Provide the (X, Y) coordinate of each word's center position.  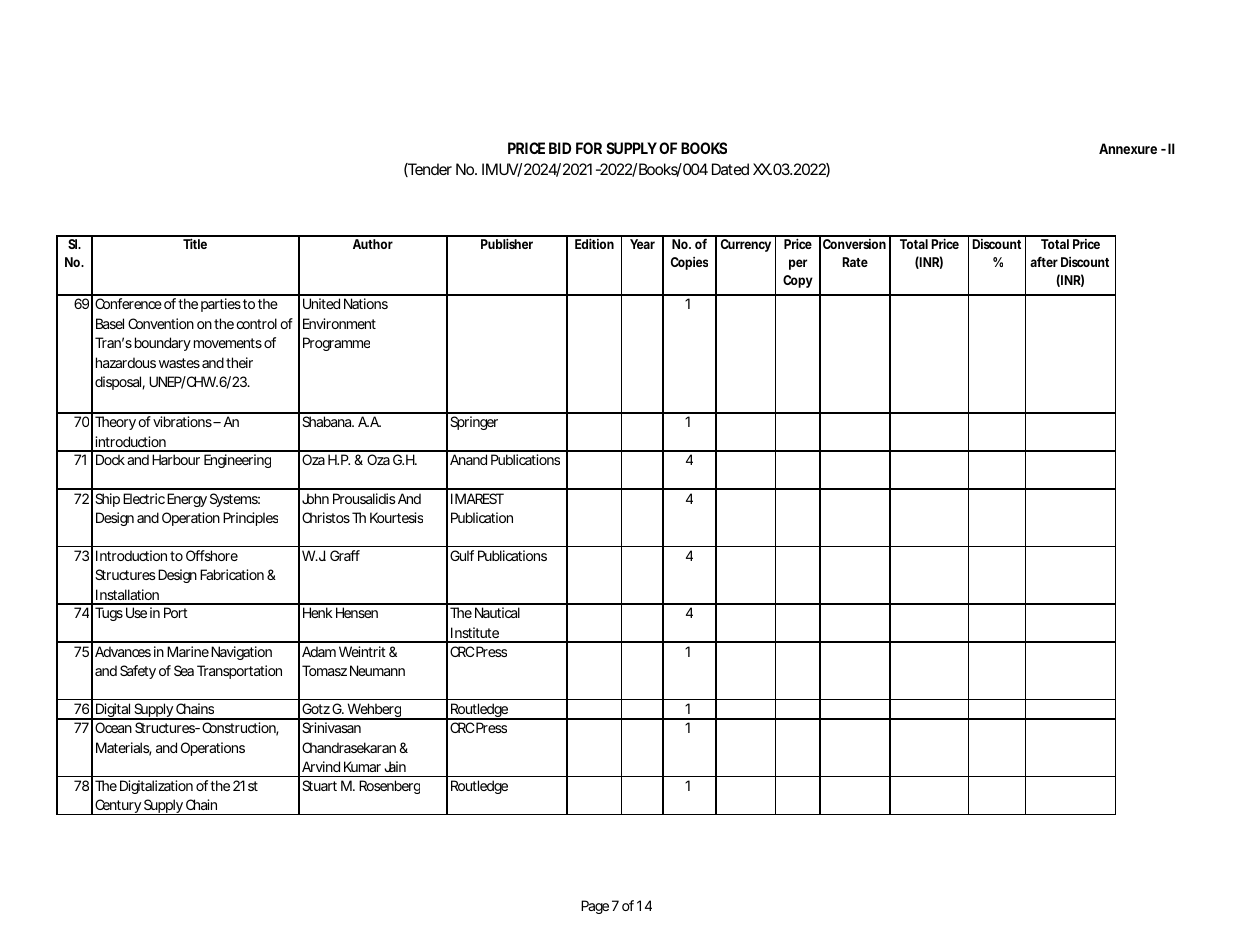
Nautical (497, 612)
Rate (855, 262)
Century (117, 807)
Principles (250, 519)
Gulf (462, 555)
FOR (589, 148)
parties (221, 305)
